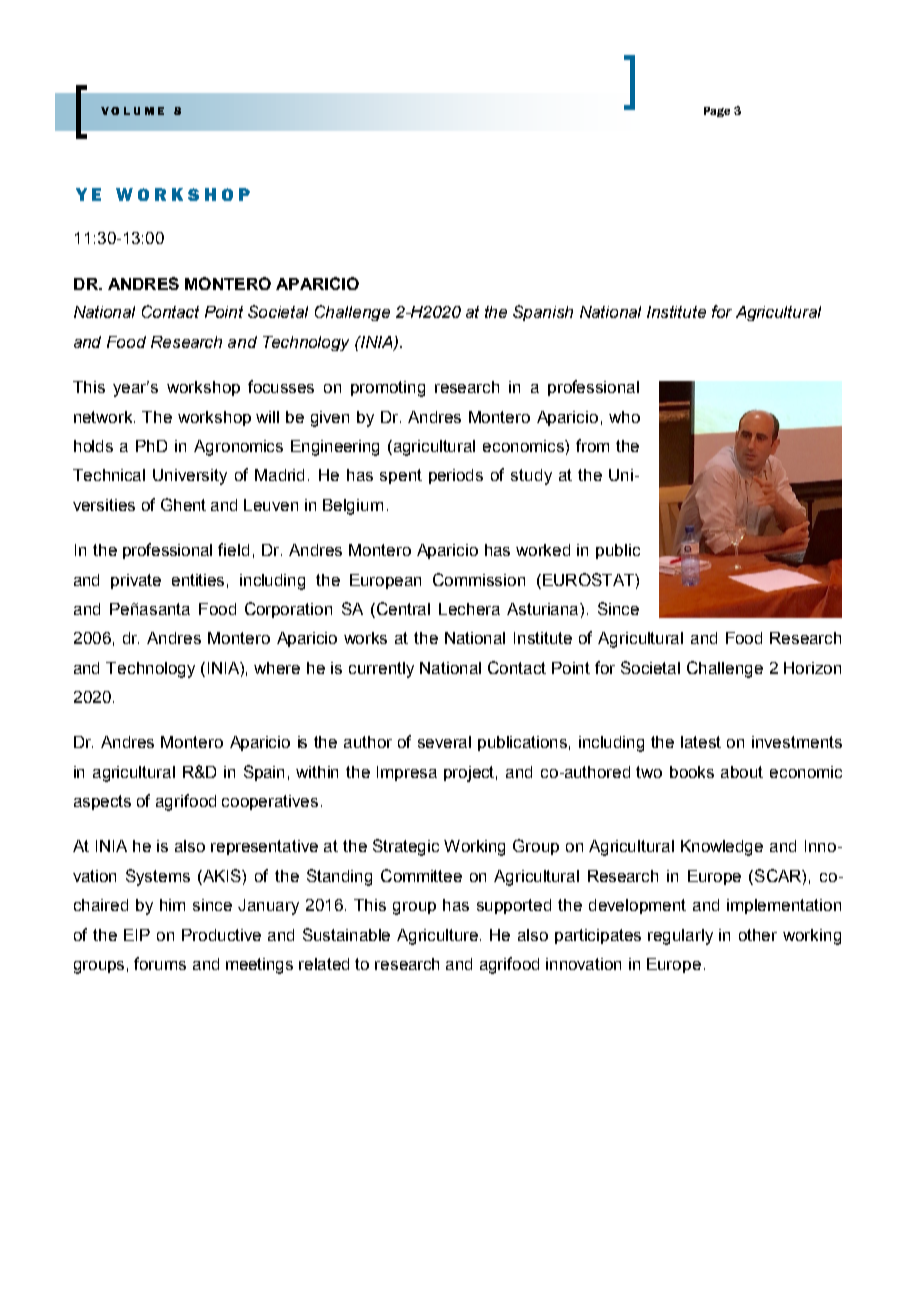 The image size is (924, 1308). I want to click on Agriculture, so click(439, 937).
